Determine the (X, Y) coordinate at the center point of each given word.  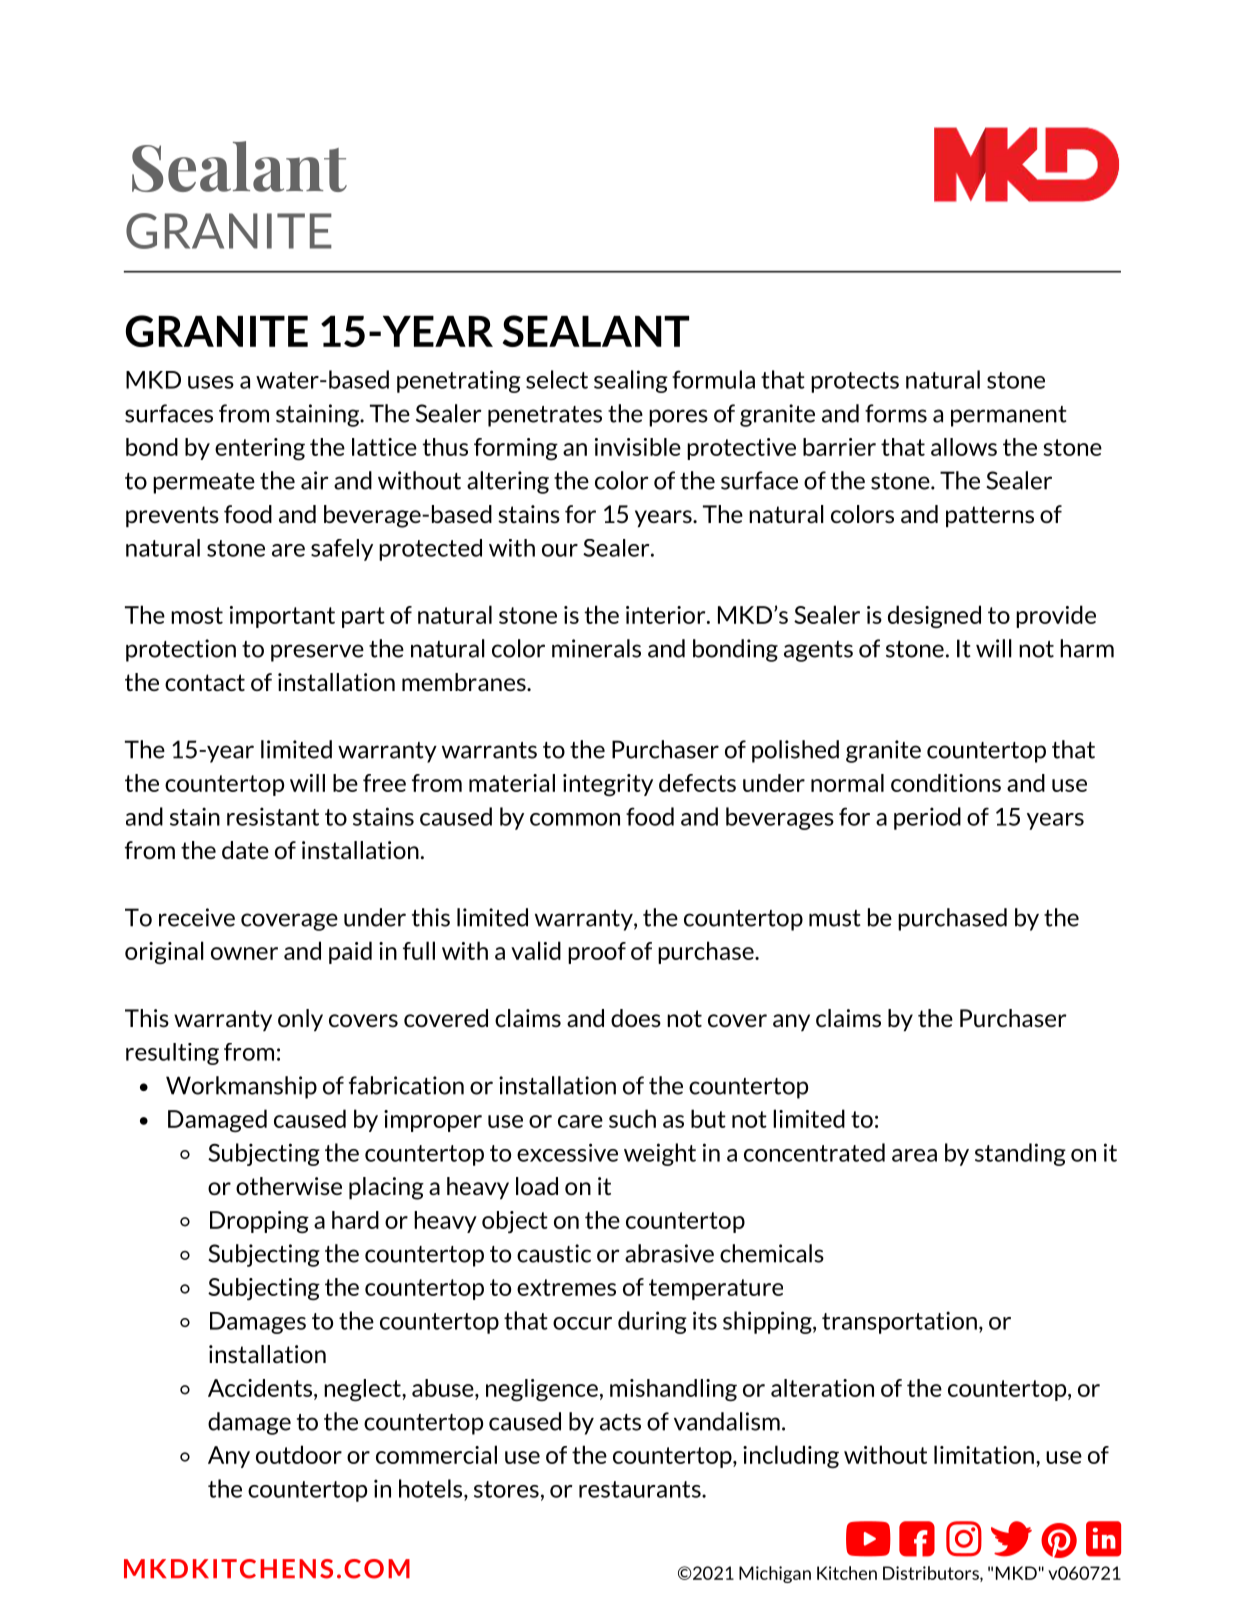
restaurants (641, 1489)
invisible (638, 447)
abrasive (669, 1253)
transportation (899, 1322)
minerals (596, 648)
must (835, 918)
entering (260, 449)
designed (934, 616)
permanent (1009, 416)
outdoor (299, 1454)
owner (244, 953)
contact (205, 682)
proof (597, 953)
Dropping (259, 1222)
